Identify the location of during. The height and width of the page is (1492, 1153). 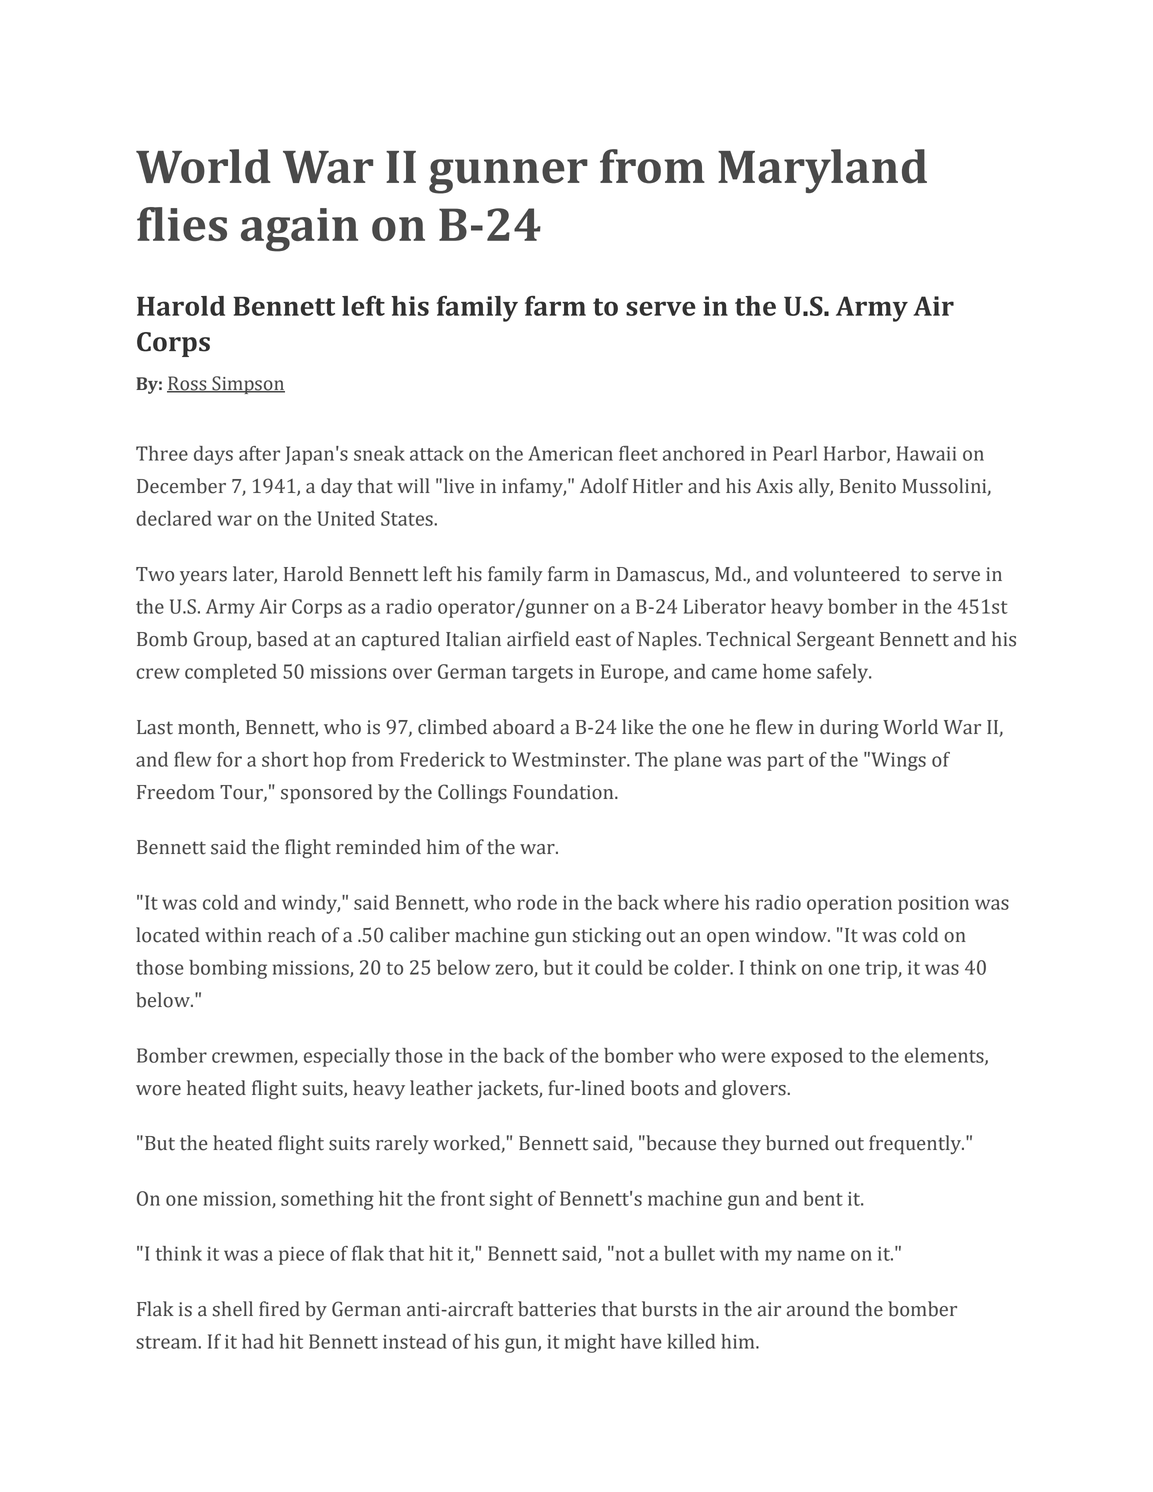
(849, 729).
